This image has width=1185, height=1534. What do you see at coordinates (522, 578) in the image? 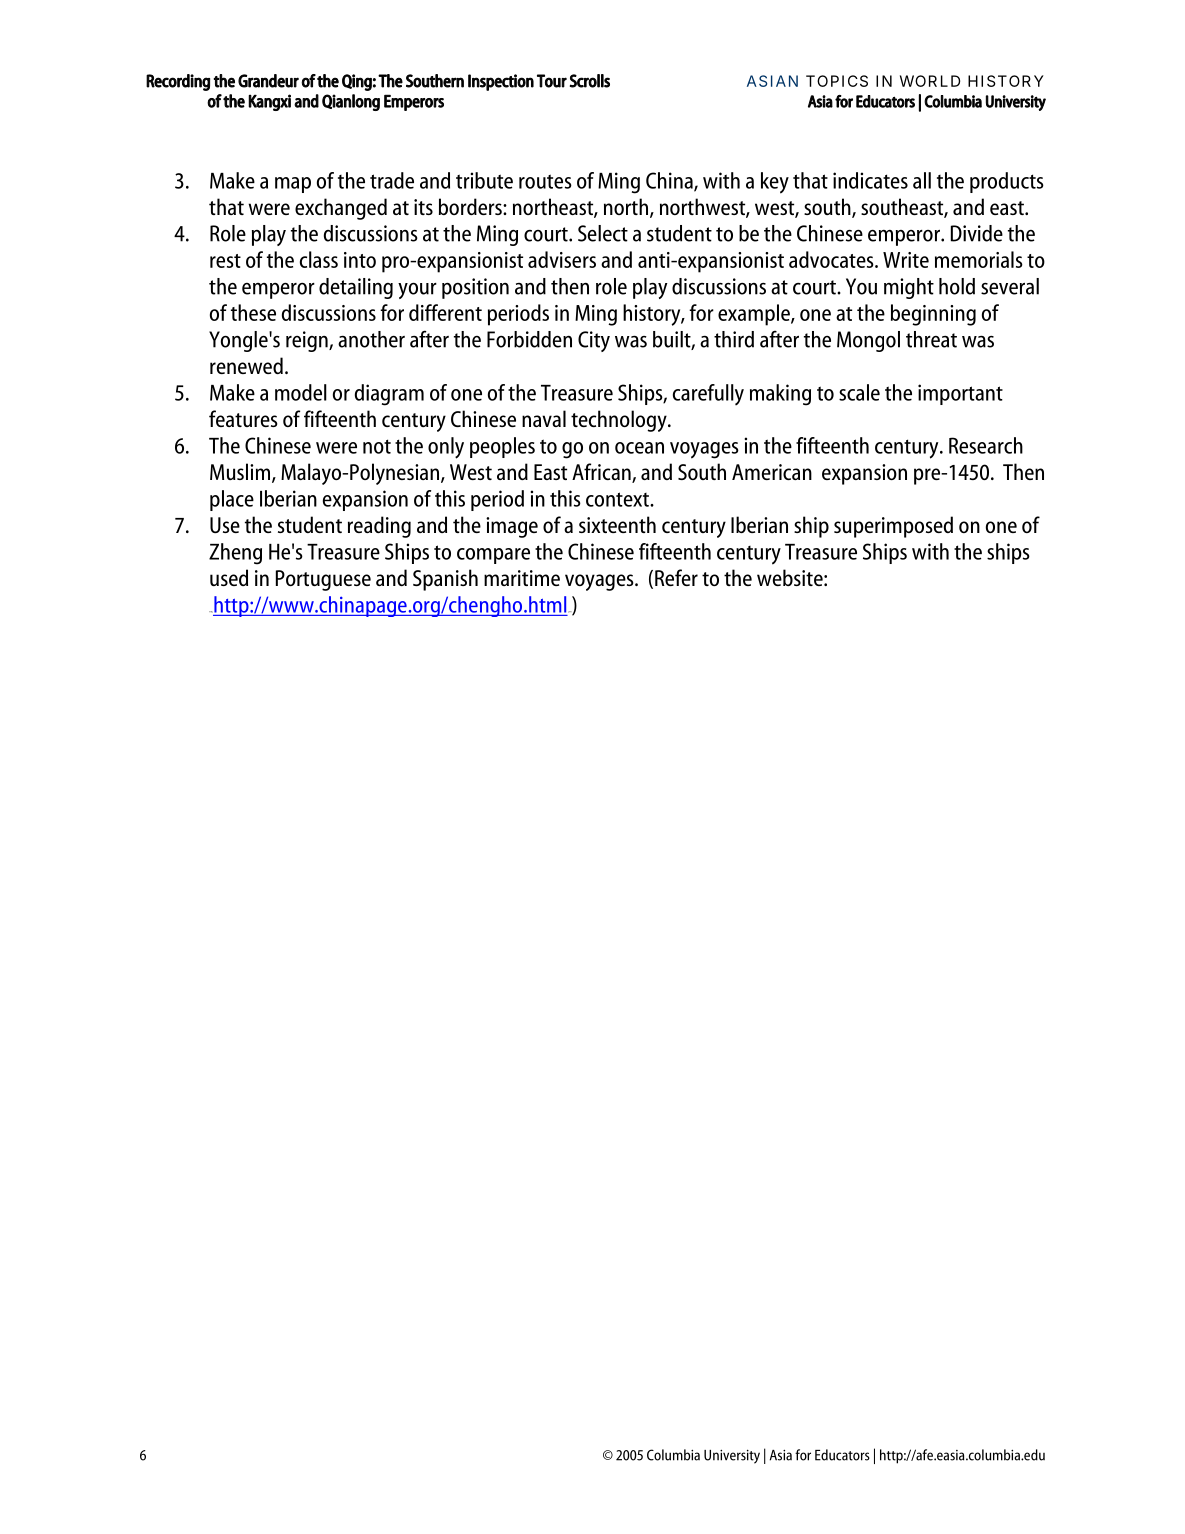
I see `maritime` at bounding box center [522, 578].
